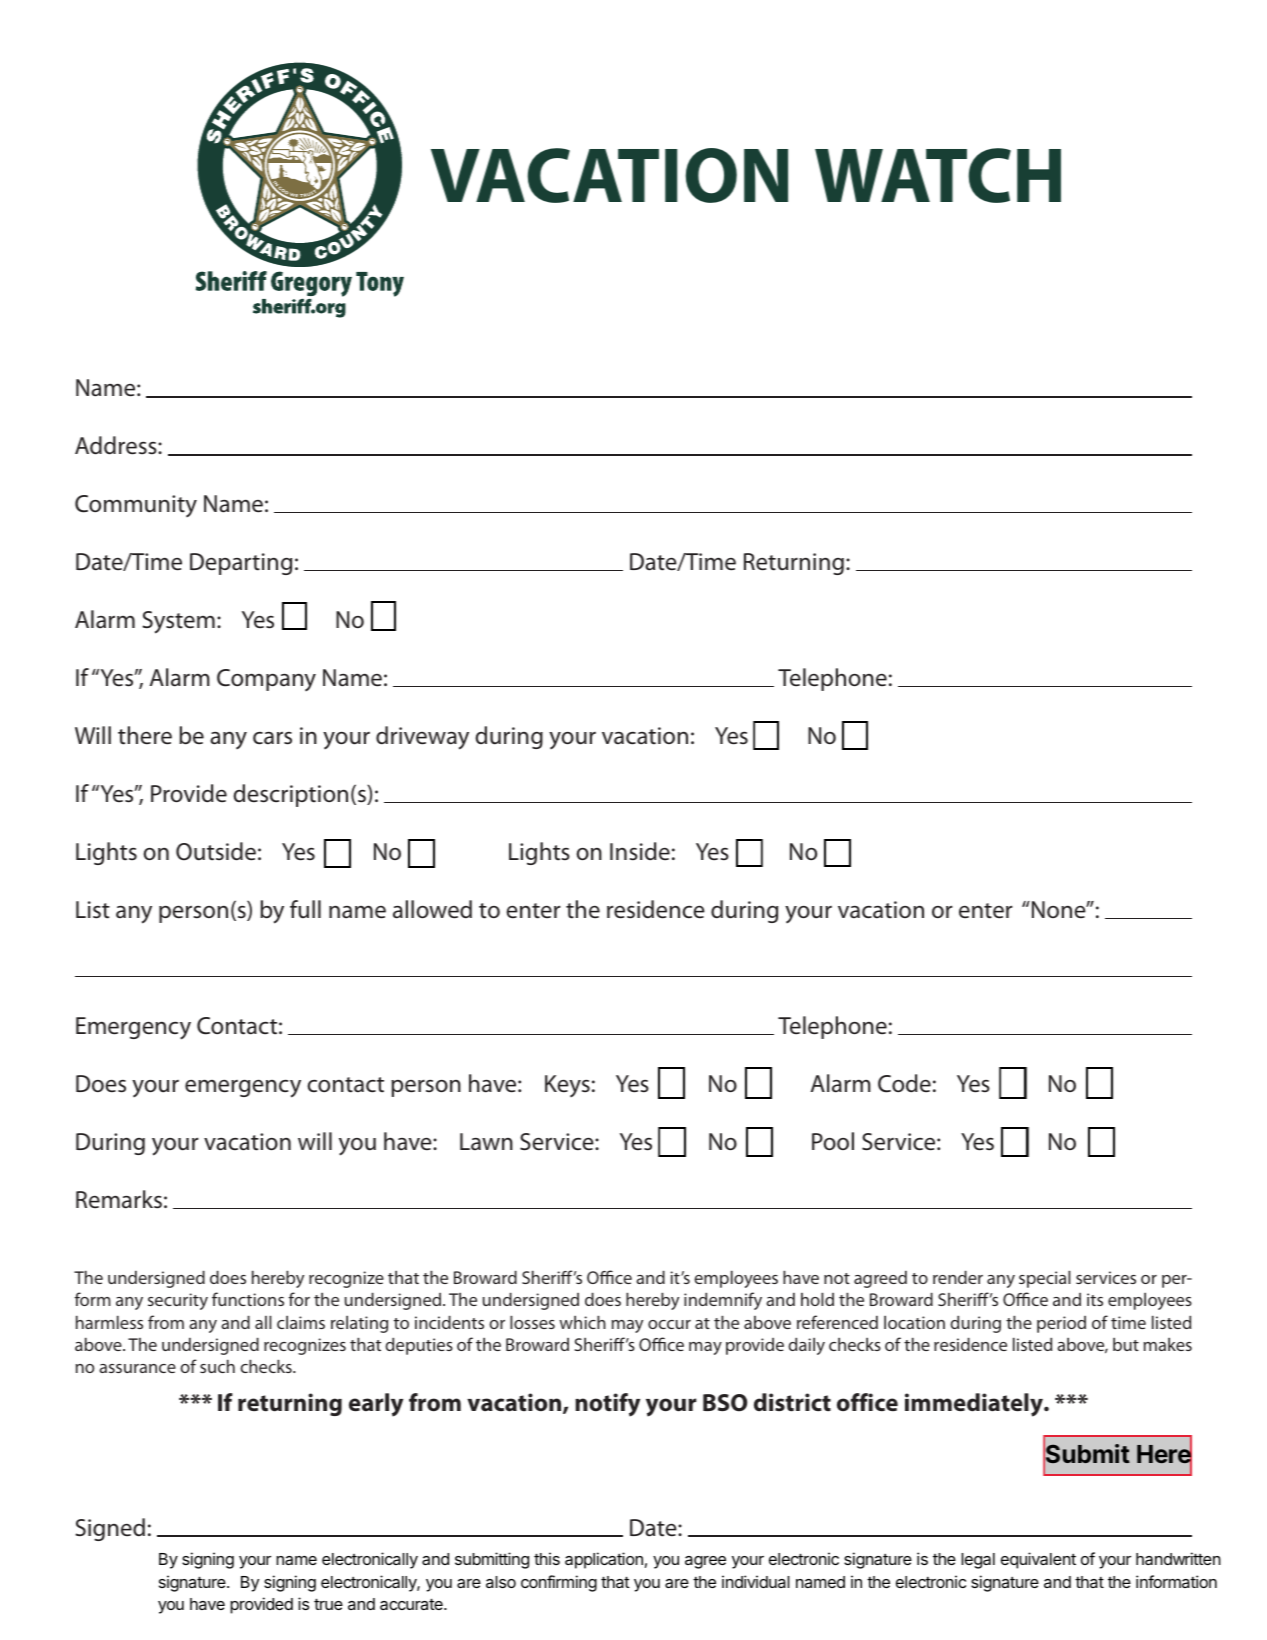  What do you see at coordinates (1061, 1324) in the screenshot?
I see `period` at bounding box center [1061, 1324].
